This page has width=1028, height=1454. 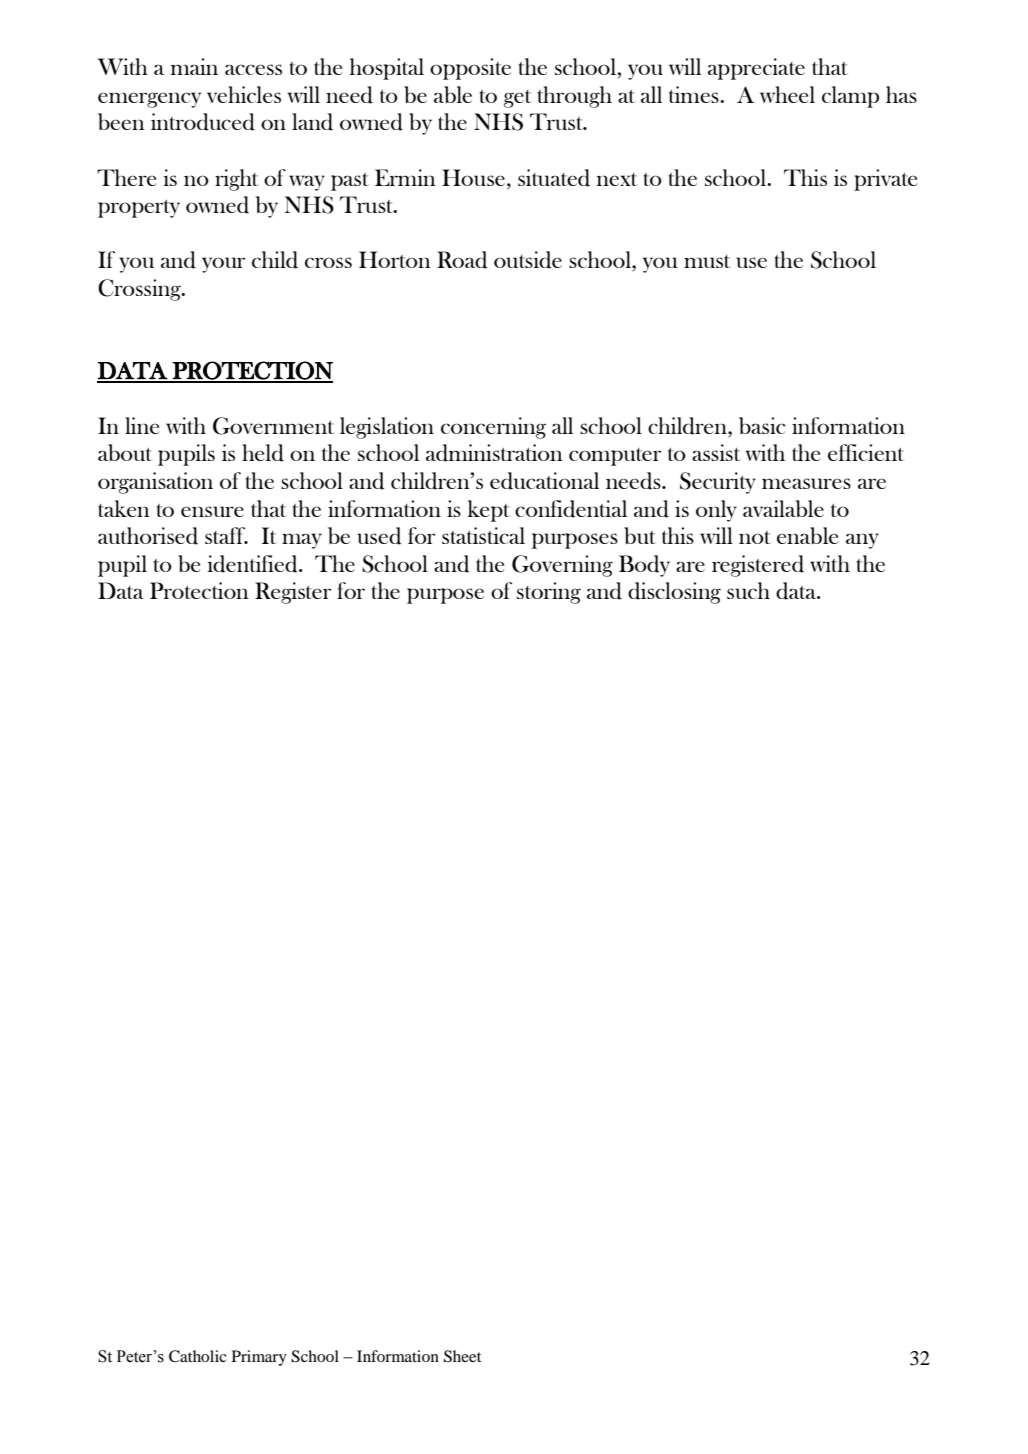 What do you see at coordinates (748, 590) in the page?
I see `such` at bounding box center [748, 590].
